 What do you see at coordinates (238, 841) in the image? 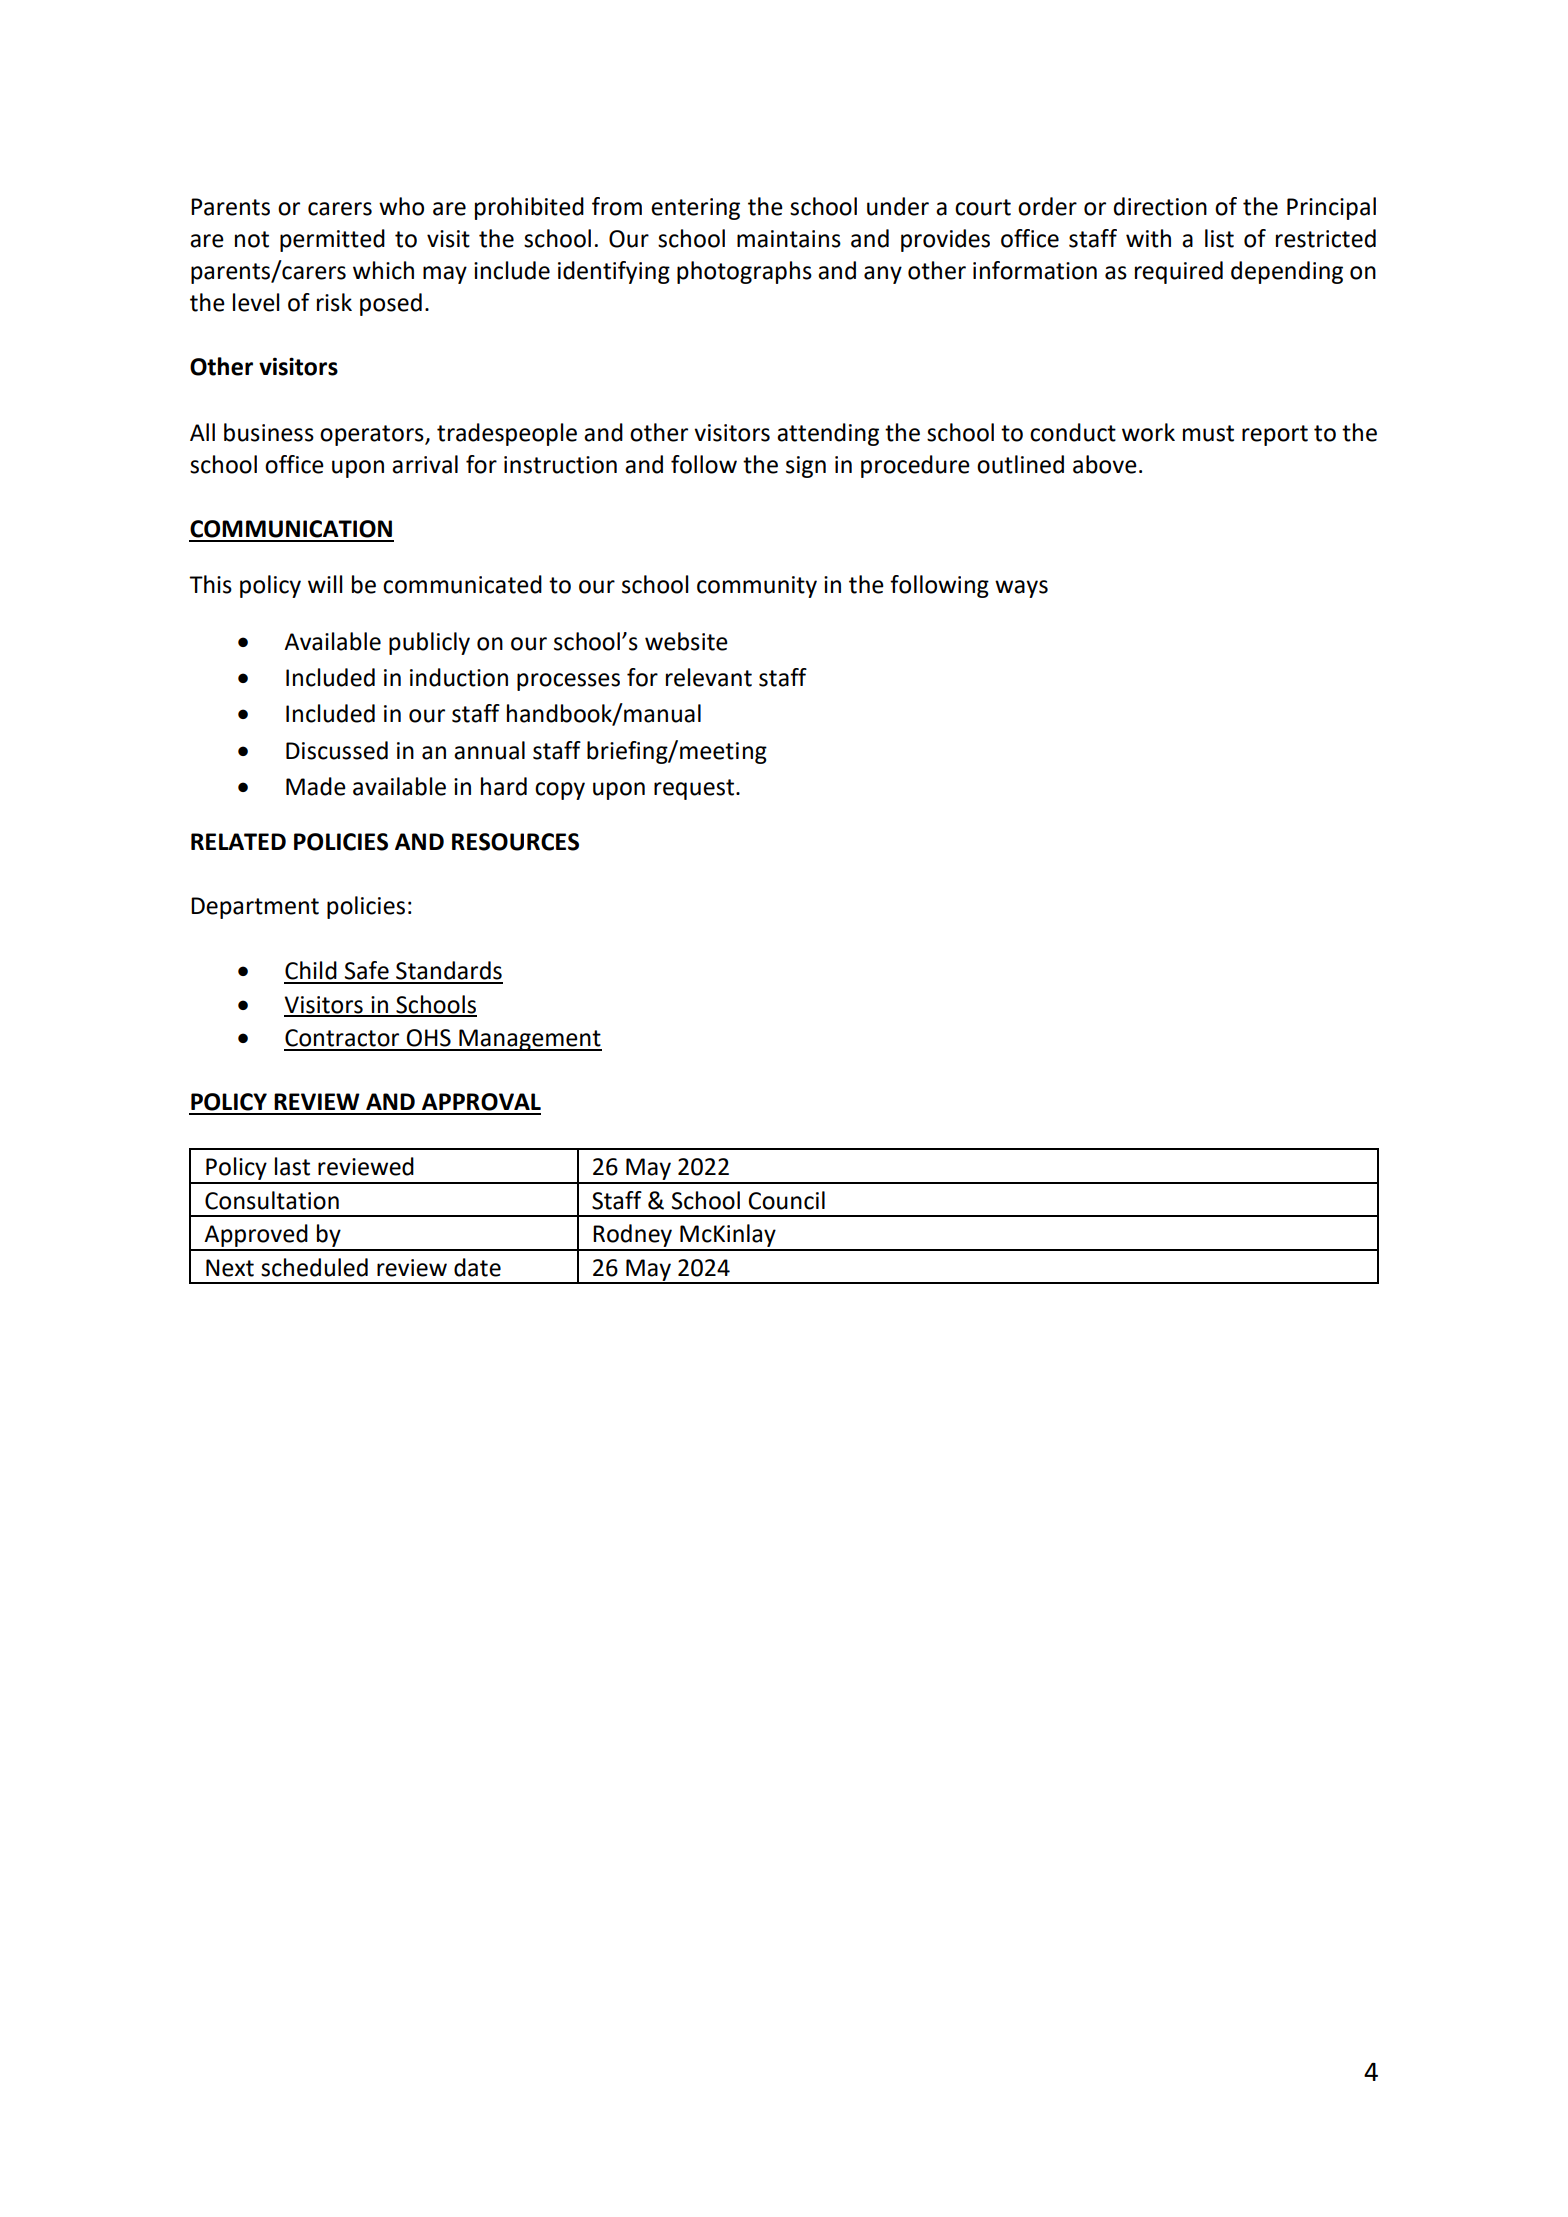
I see `RELATED` at bounding box center [238, 841].
